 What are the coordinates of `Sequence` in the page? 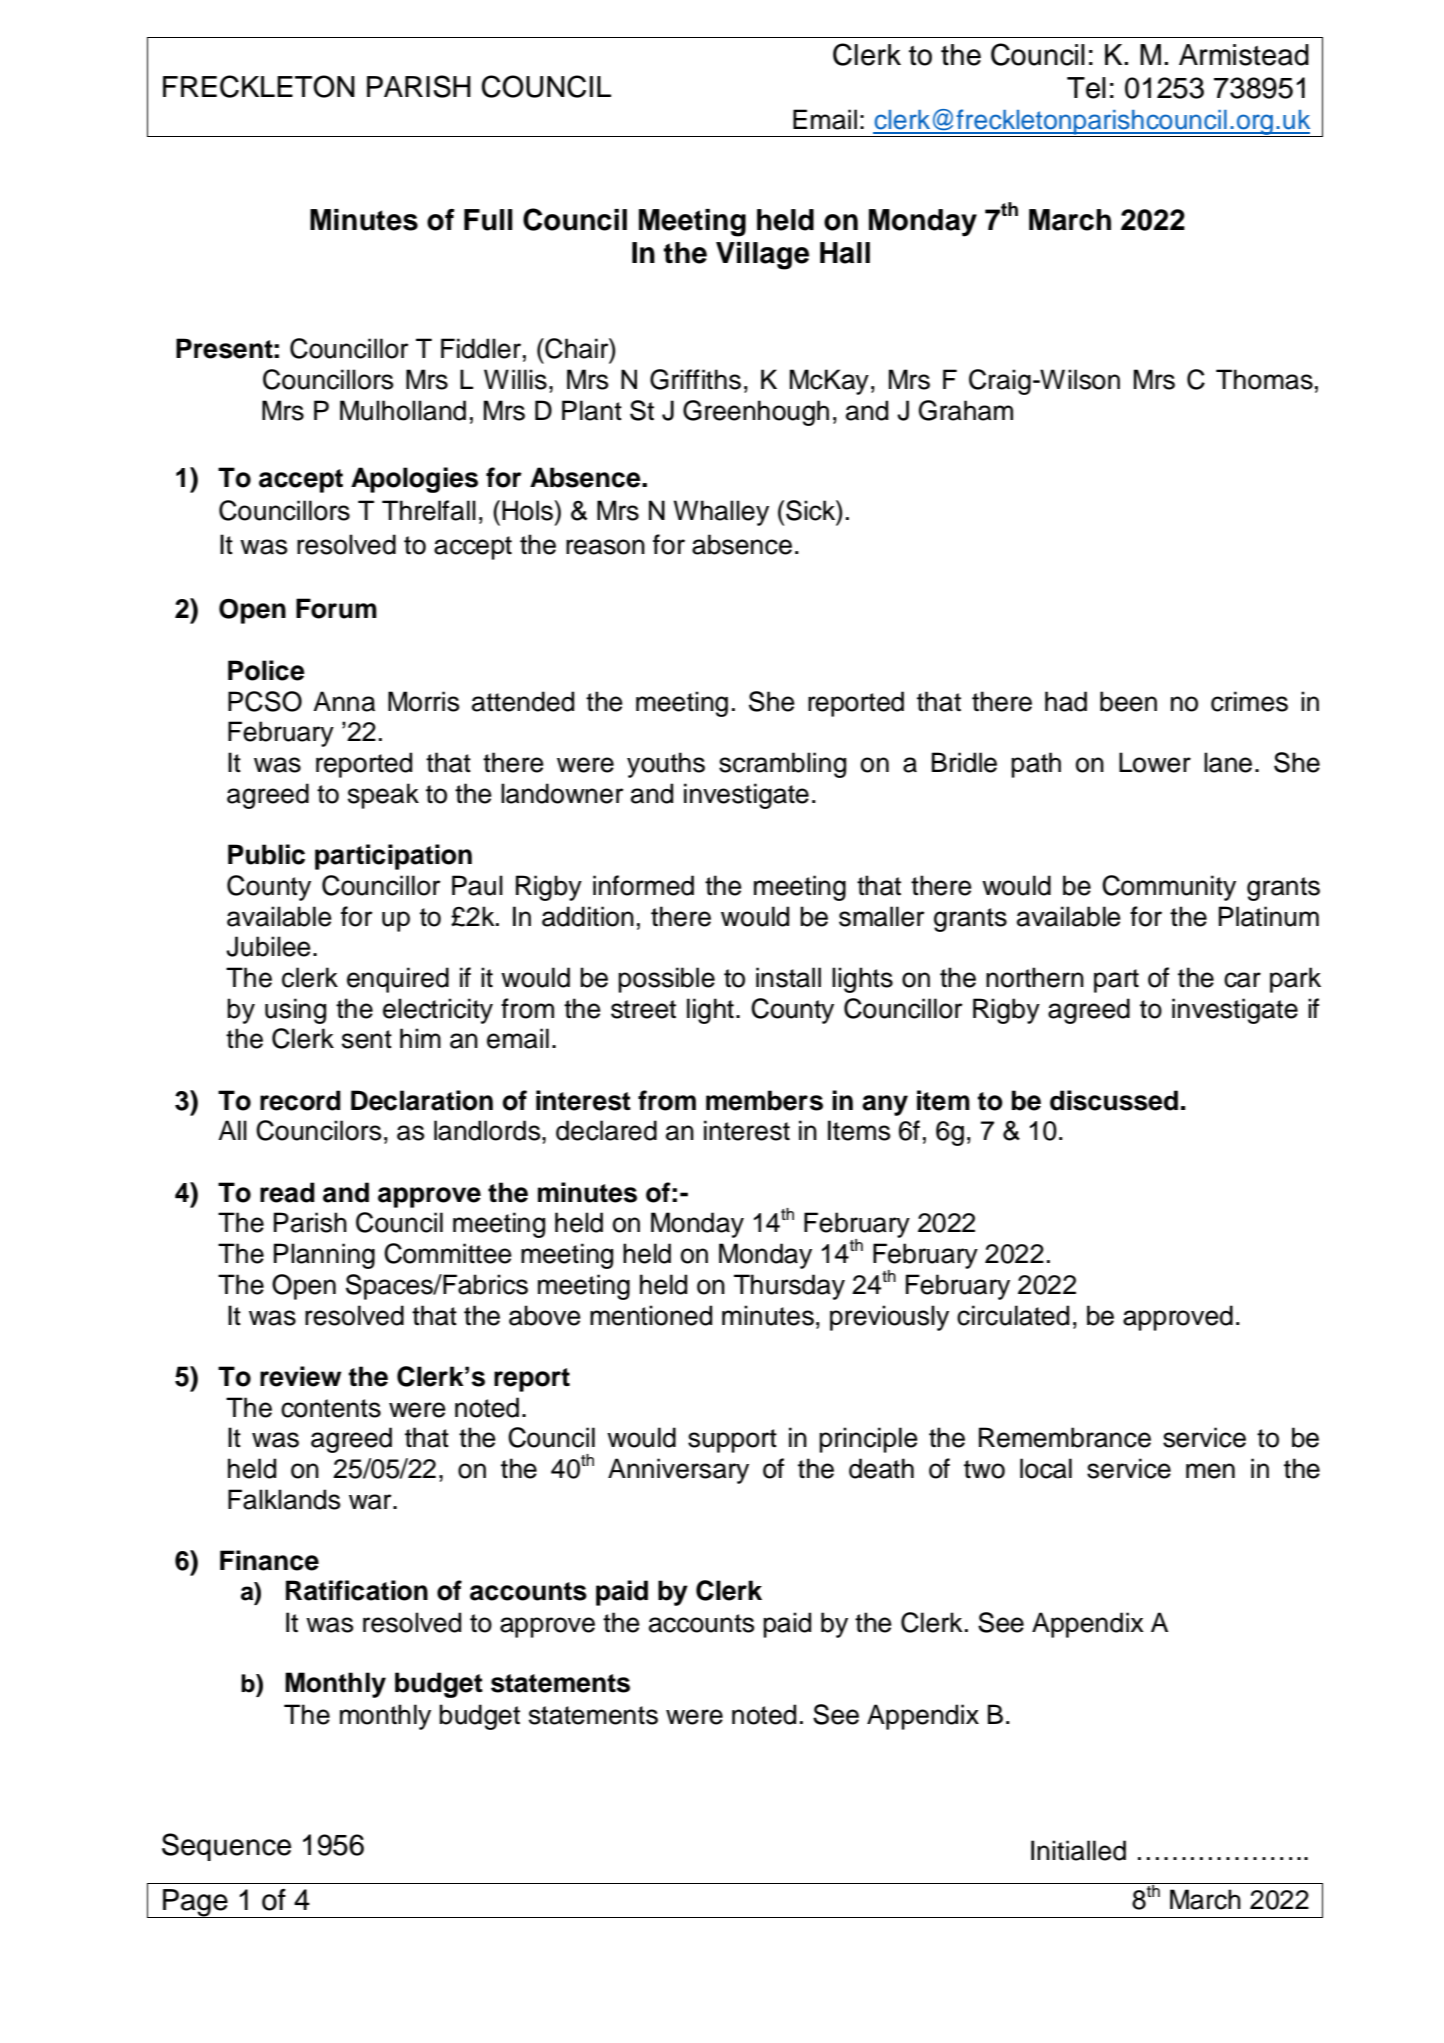 It's located at (226, 1847).
